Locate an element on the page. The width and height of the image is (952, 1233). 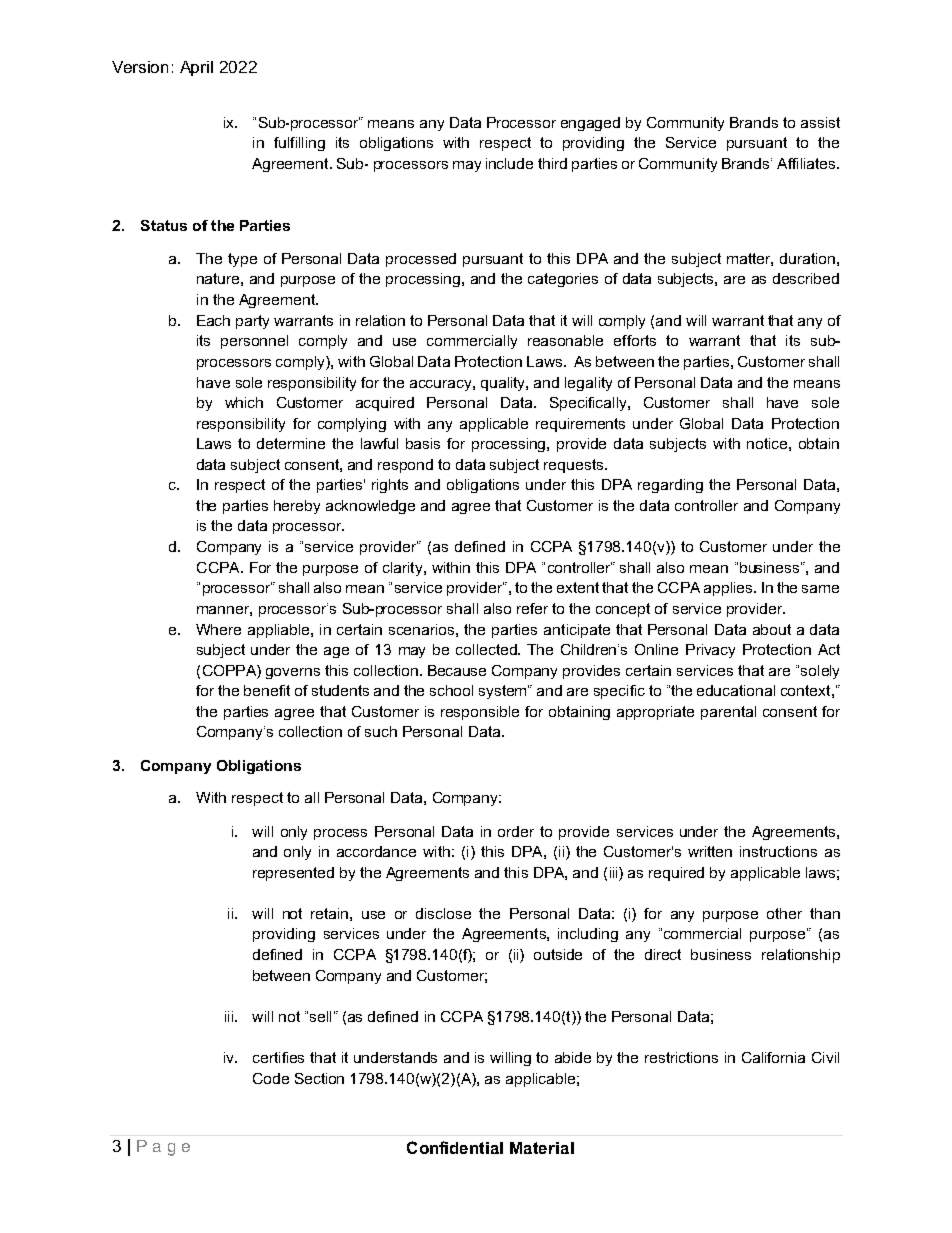
assist is located at coordinates (820, 122).
